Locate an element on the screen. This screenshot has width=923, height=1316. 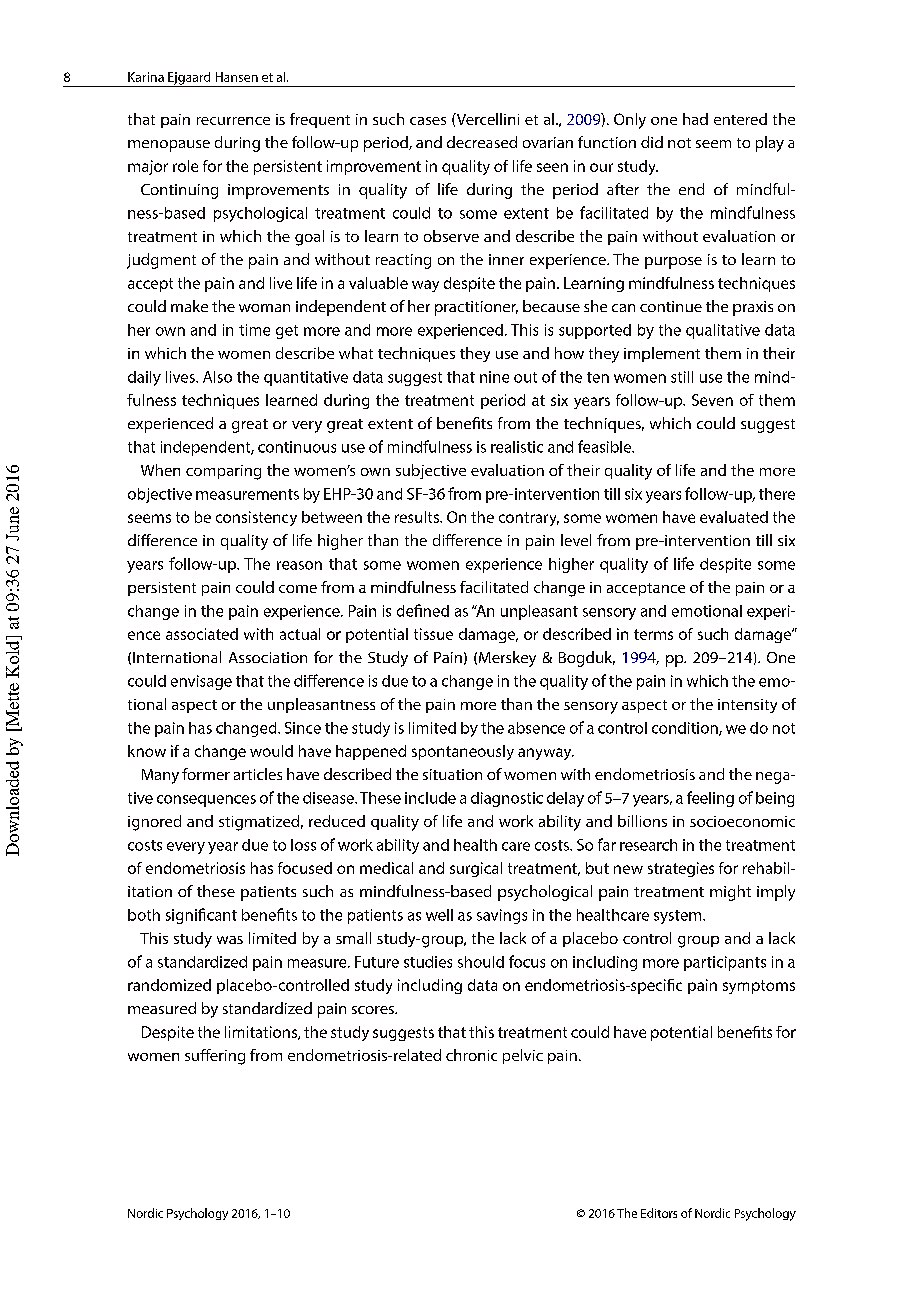
Hansen is located at coordinates (237, 77).
